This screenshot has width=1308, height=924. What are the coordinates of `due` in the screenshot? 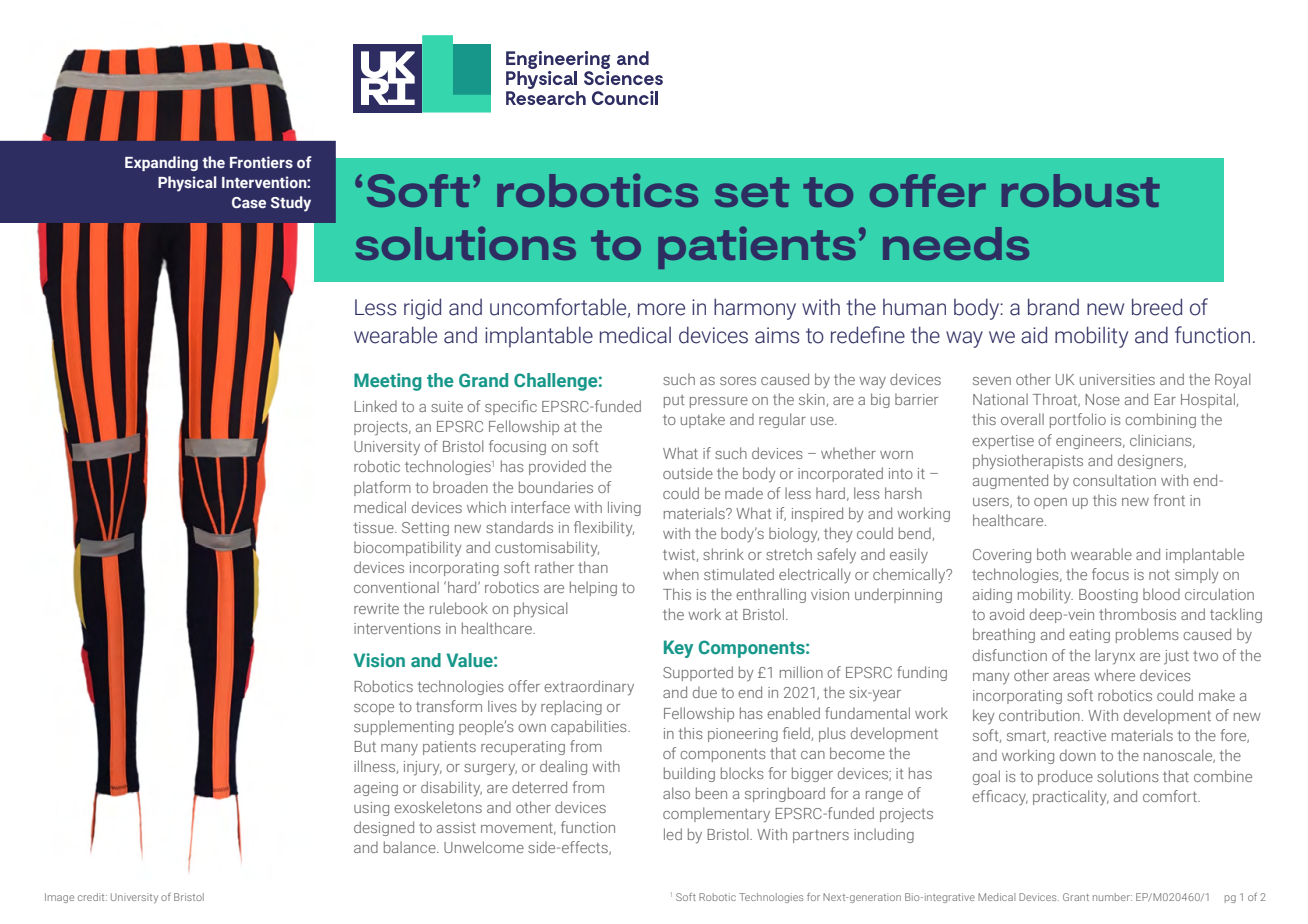 It's located at (705, 692).
